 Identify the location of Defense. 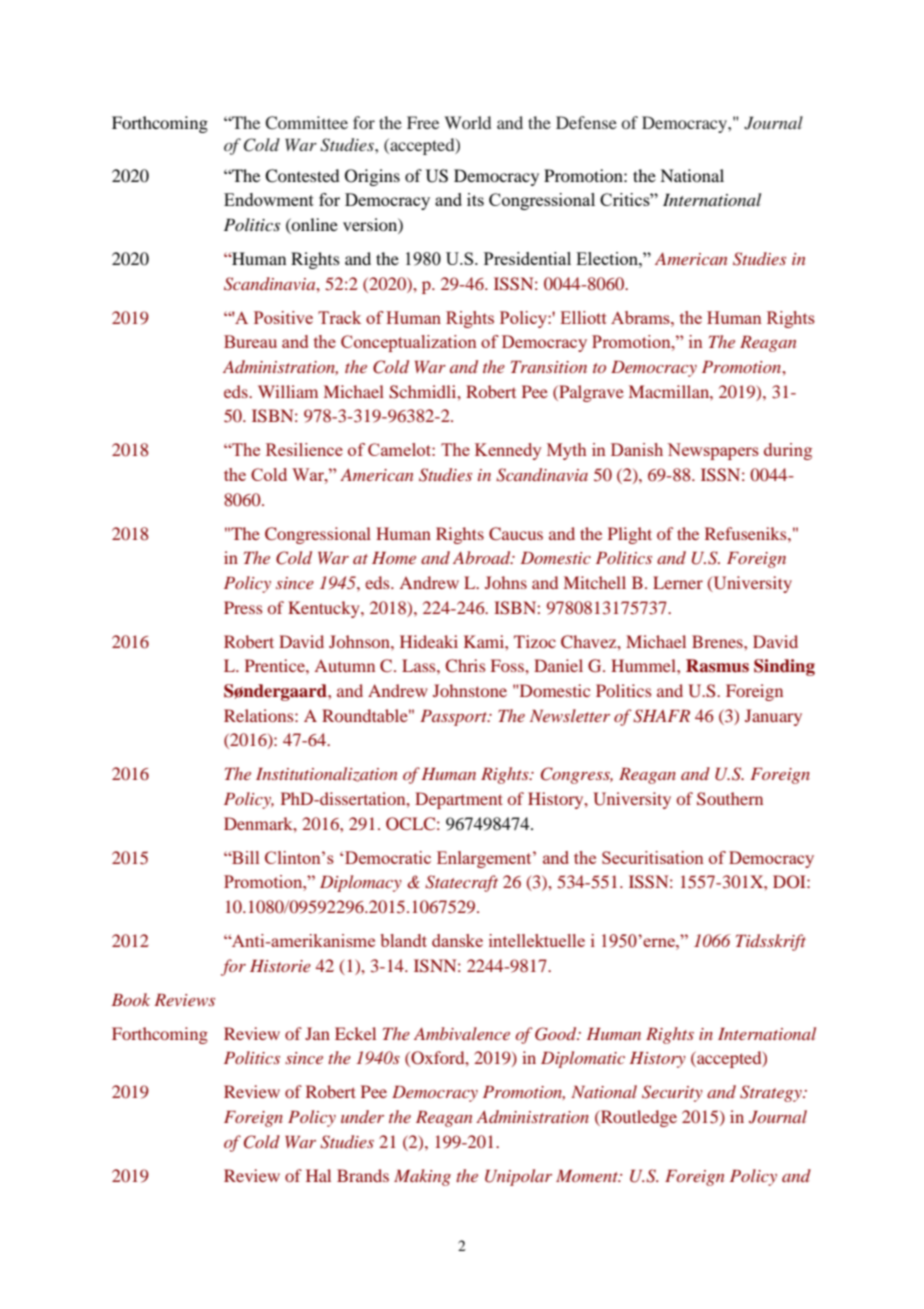
(586, 122).
